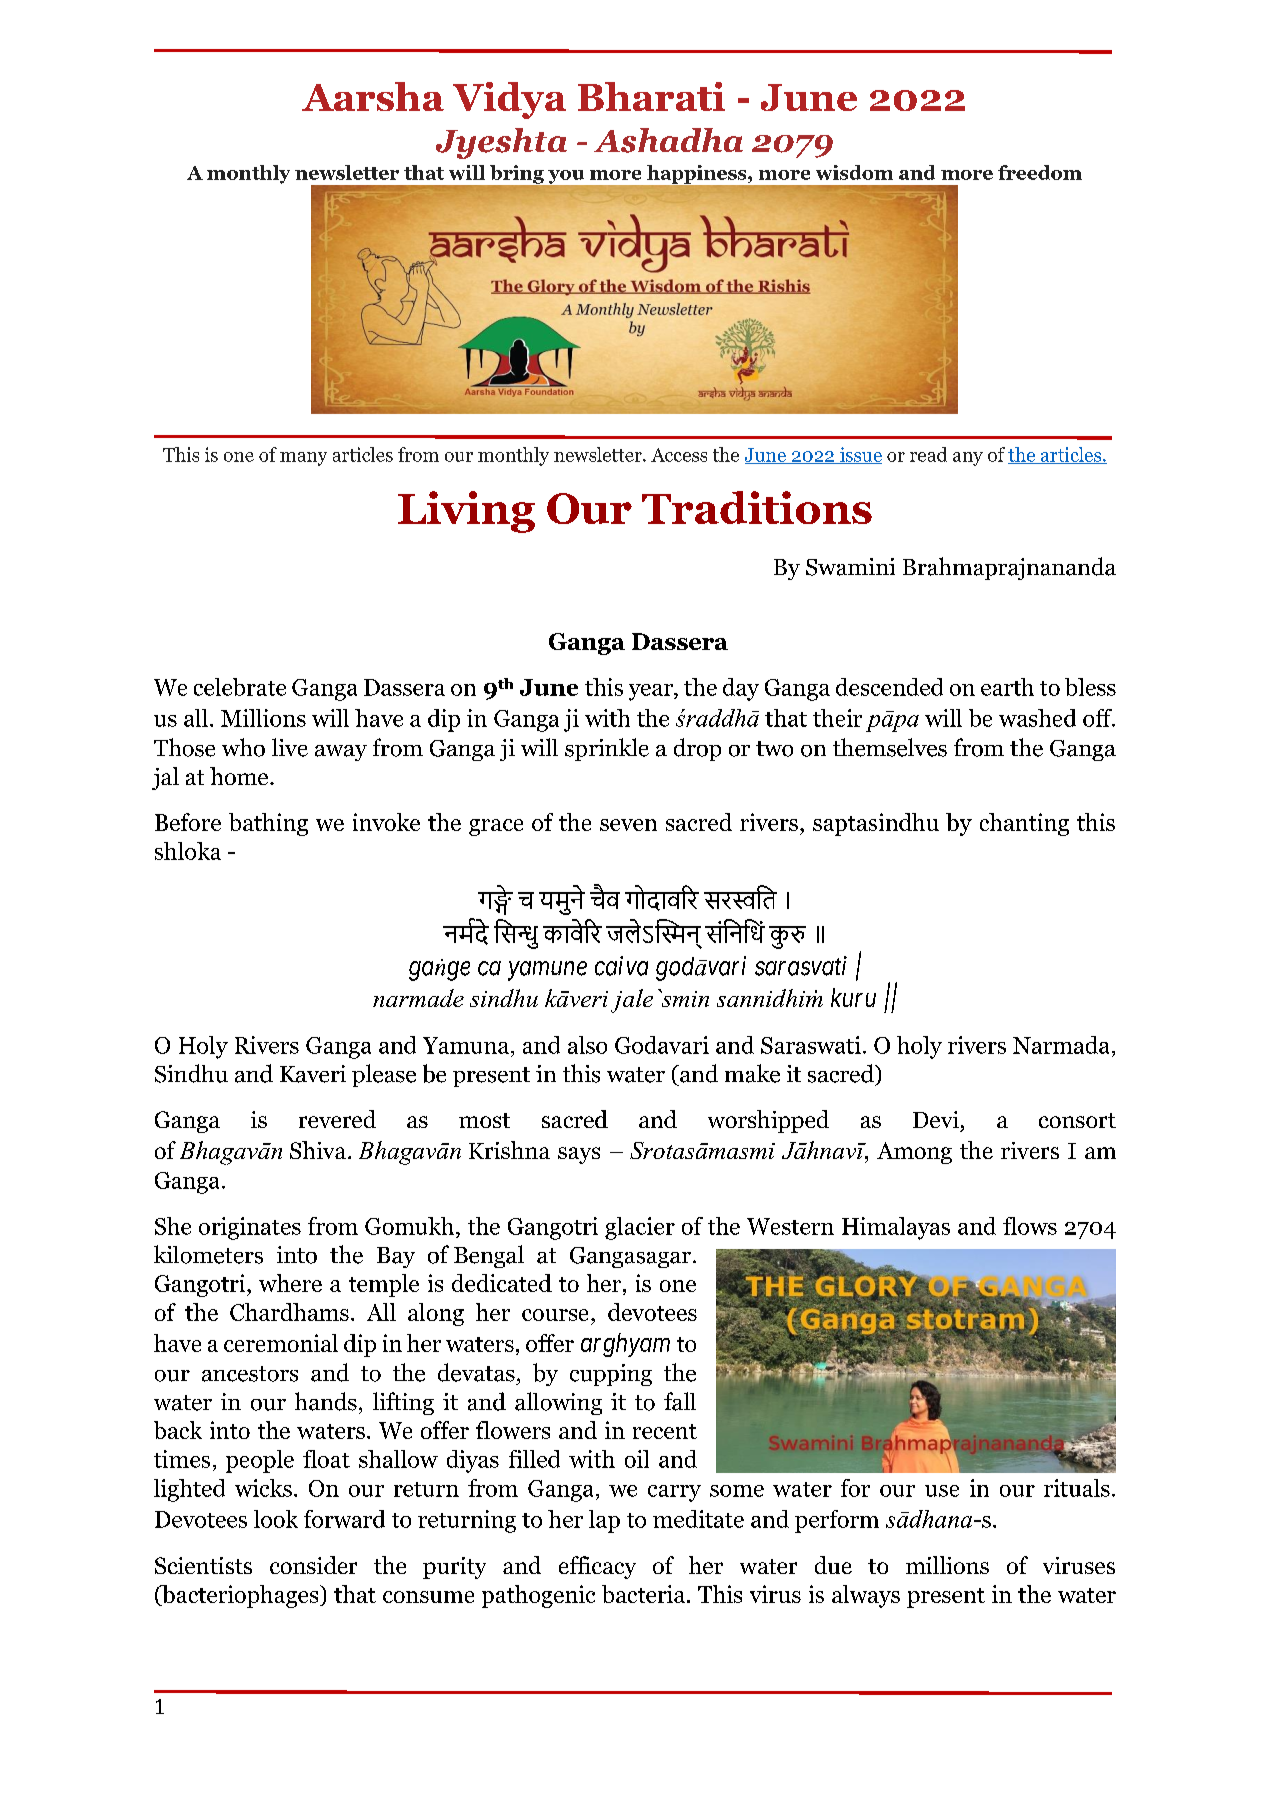 The width and height of the screenshot is (1270, 1796). What do you see at coordinates (268, 824) in the screenshot?
I see `bathing` at bounding box center [268, 824].
